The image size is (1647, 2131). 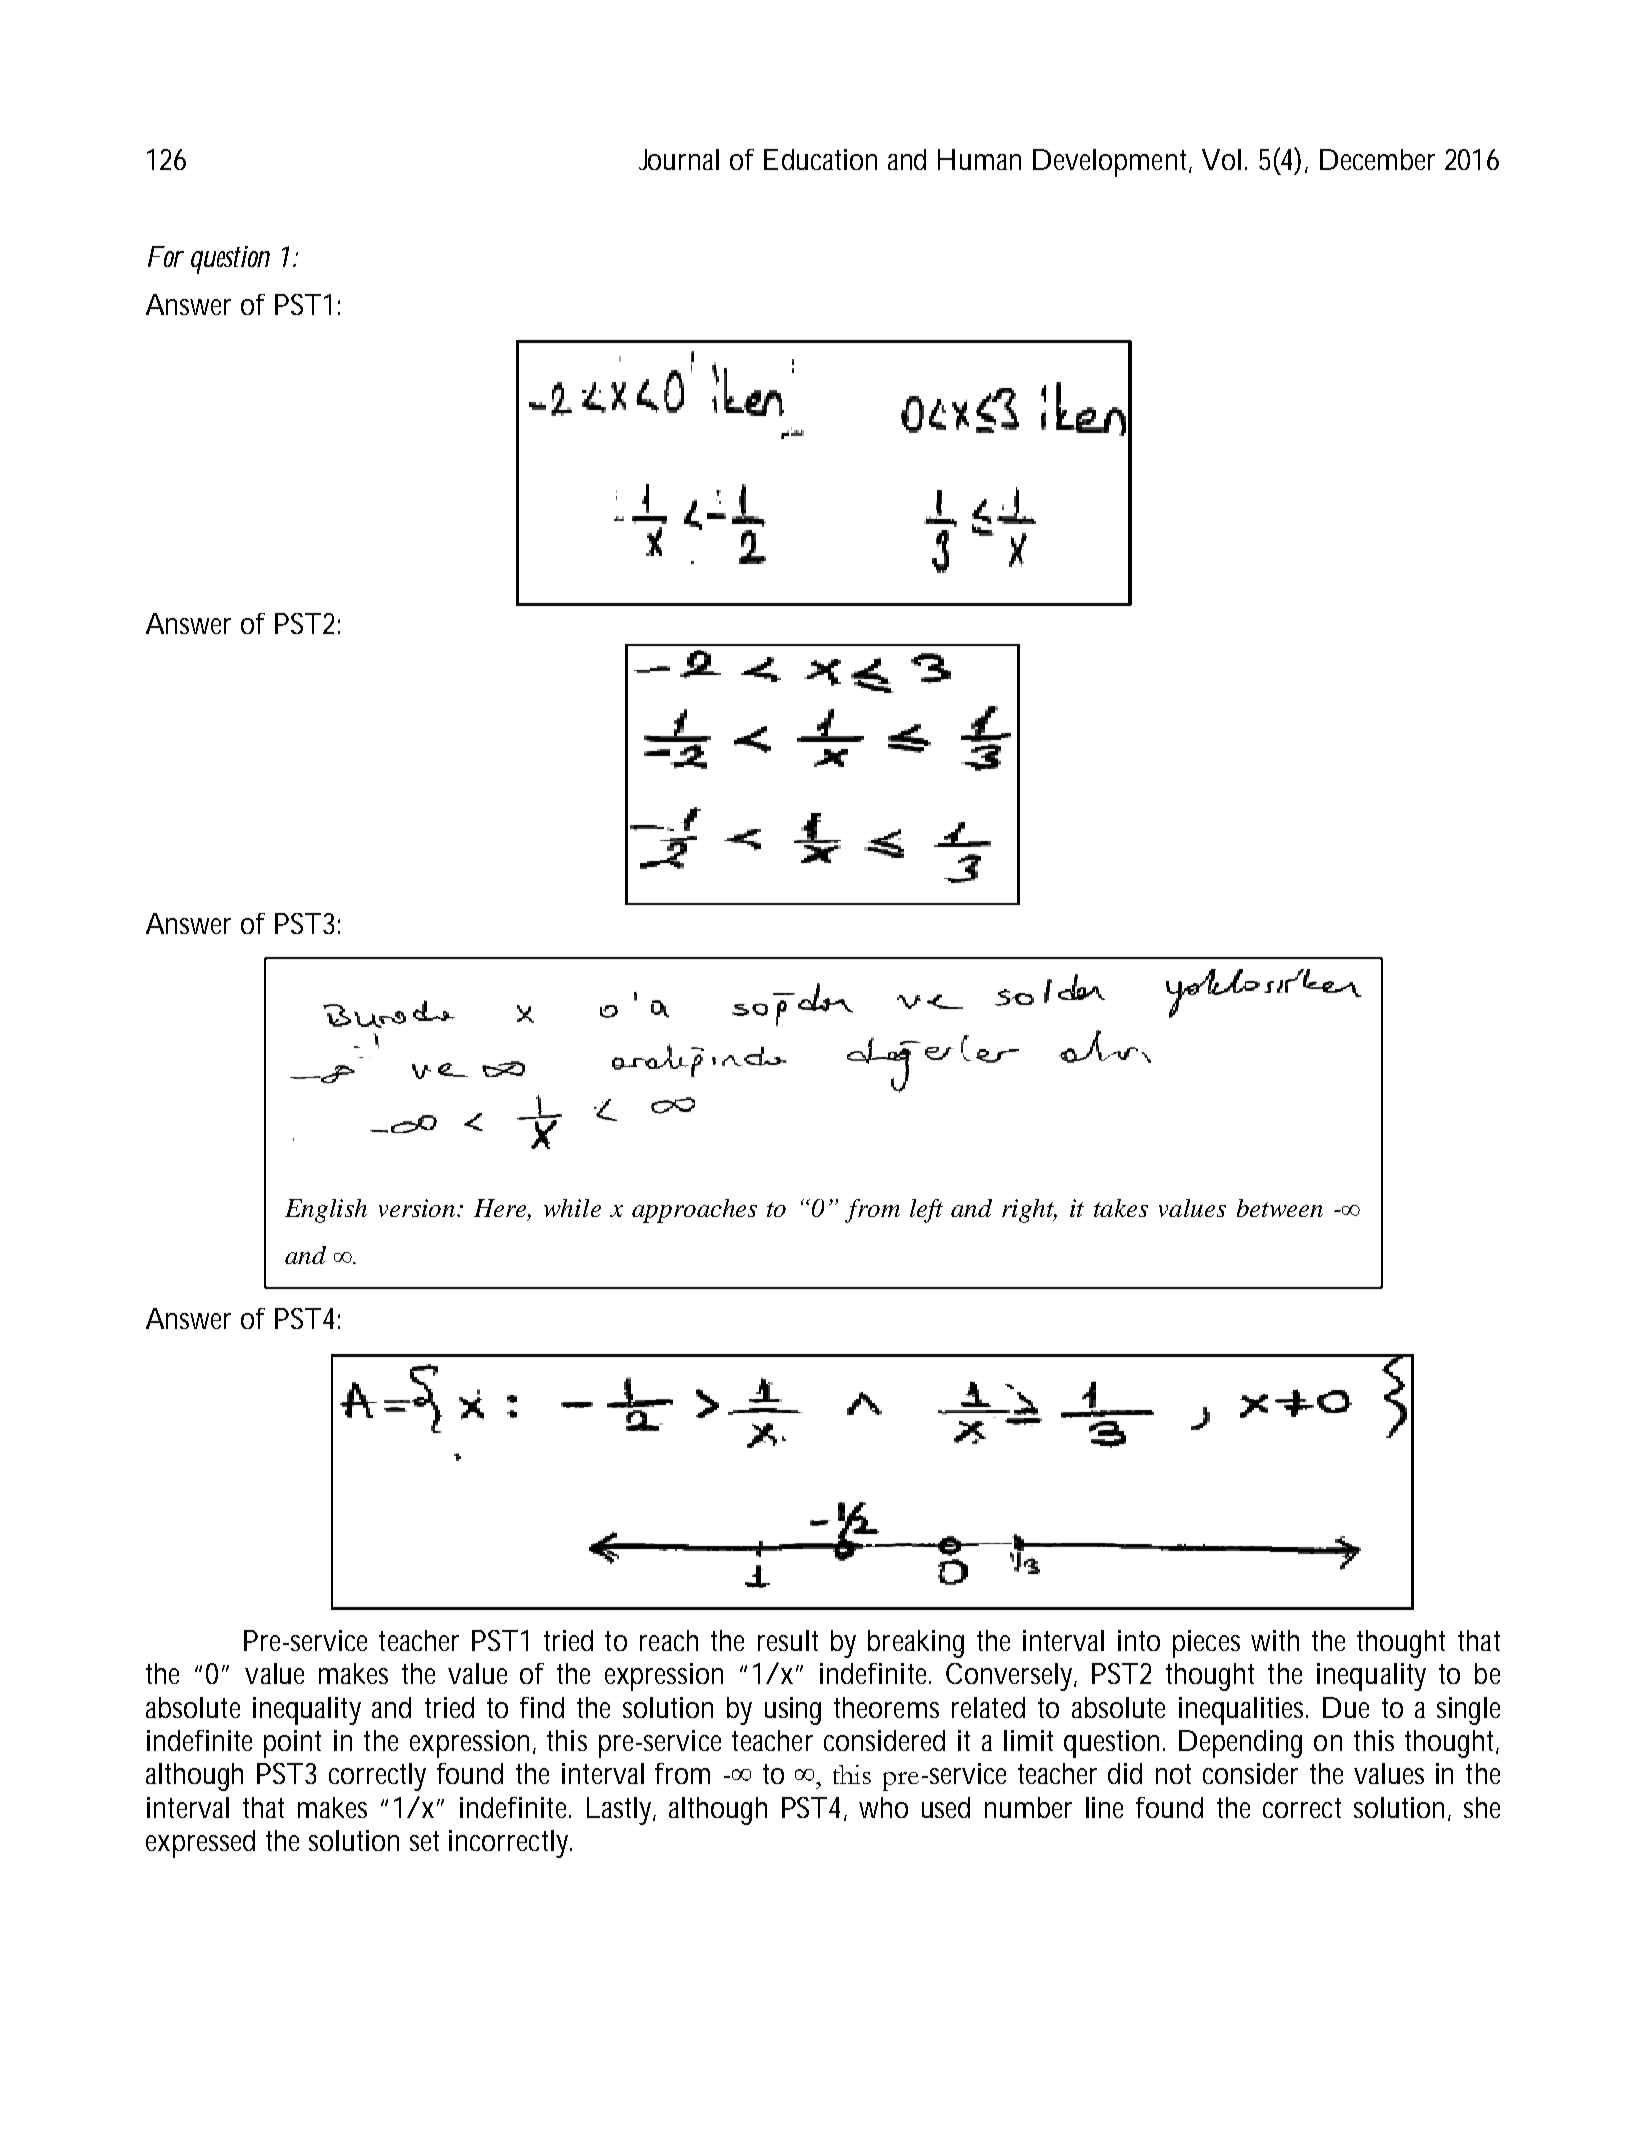 I want to click on left, so click(x=926, y=1211).
